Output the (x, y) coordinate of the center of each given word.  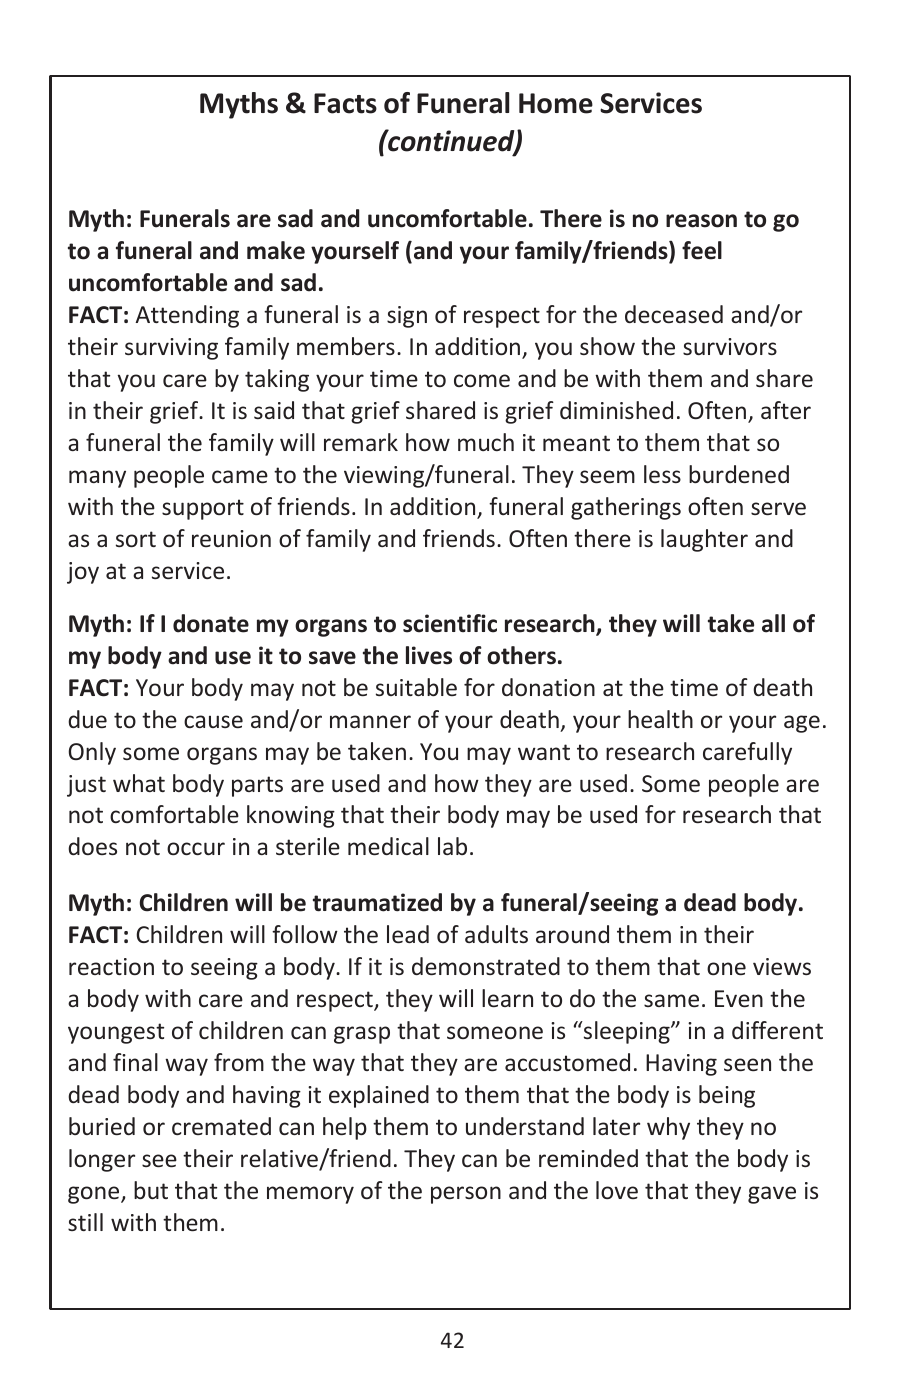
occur (196, 848)
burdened (739, 474)
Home (556, 103)
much (486, 442)
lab (452, 846)
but (151, 1190)
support (203, 509)
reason (701, 221)
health (660, 719)
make (276, 250)
